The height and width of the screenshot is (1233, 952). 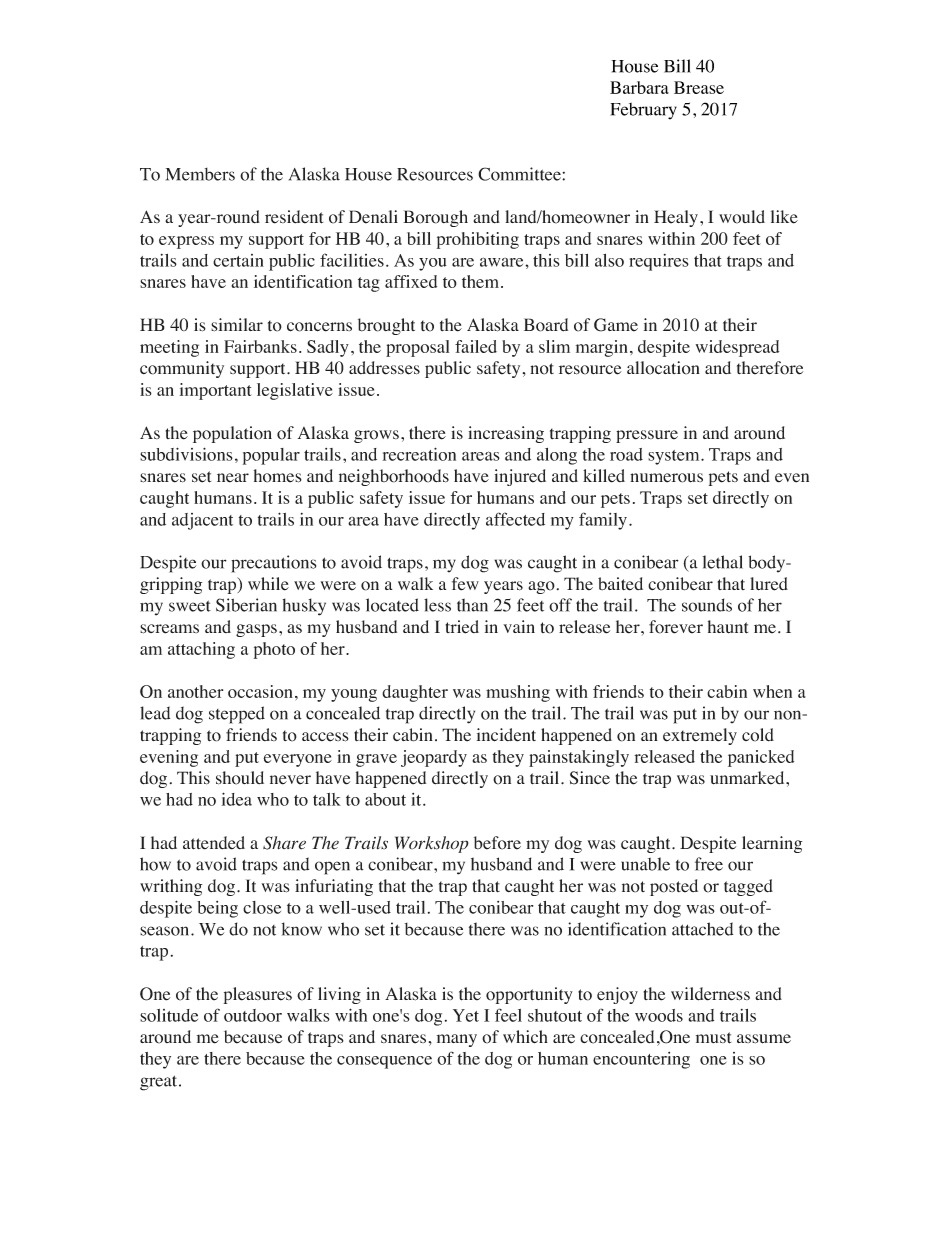 What do you see at coordinates (200, 174) in the screenshot?
I see `Members` at bounding box center [200, 174].
